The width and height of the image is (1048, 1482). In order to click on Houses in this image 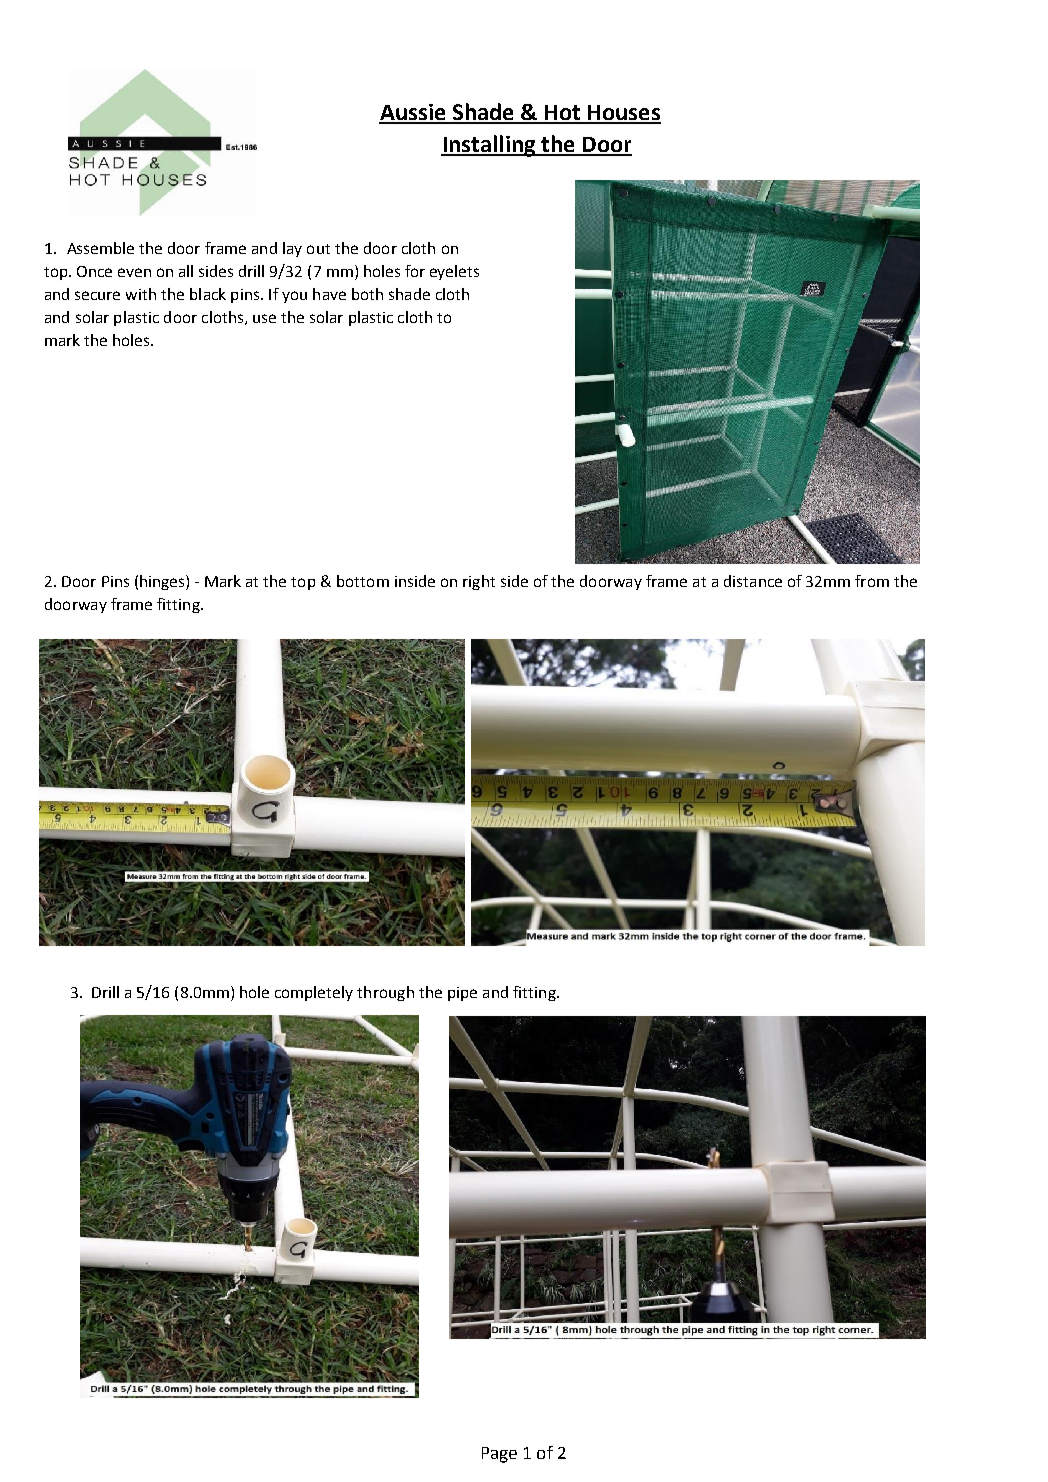, I will do `click(623, 114)`.
